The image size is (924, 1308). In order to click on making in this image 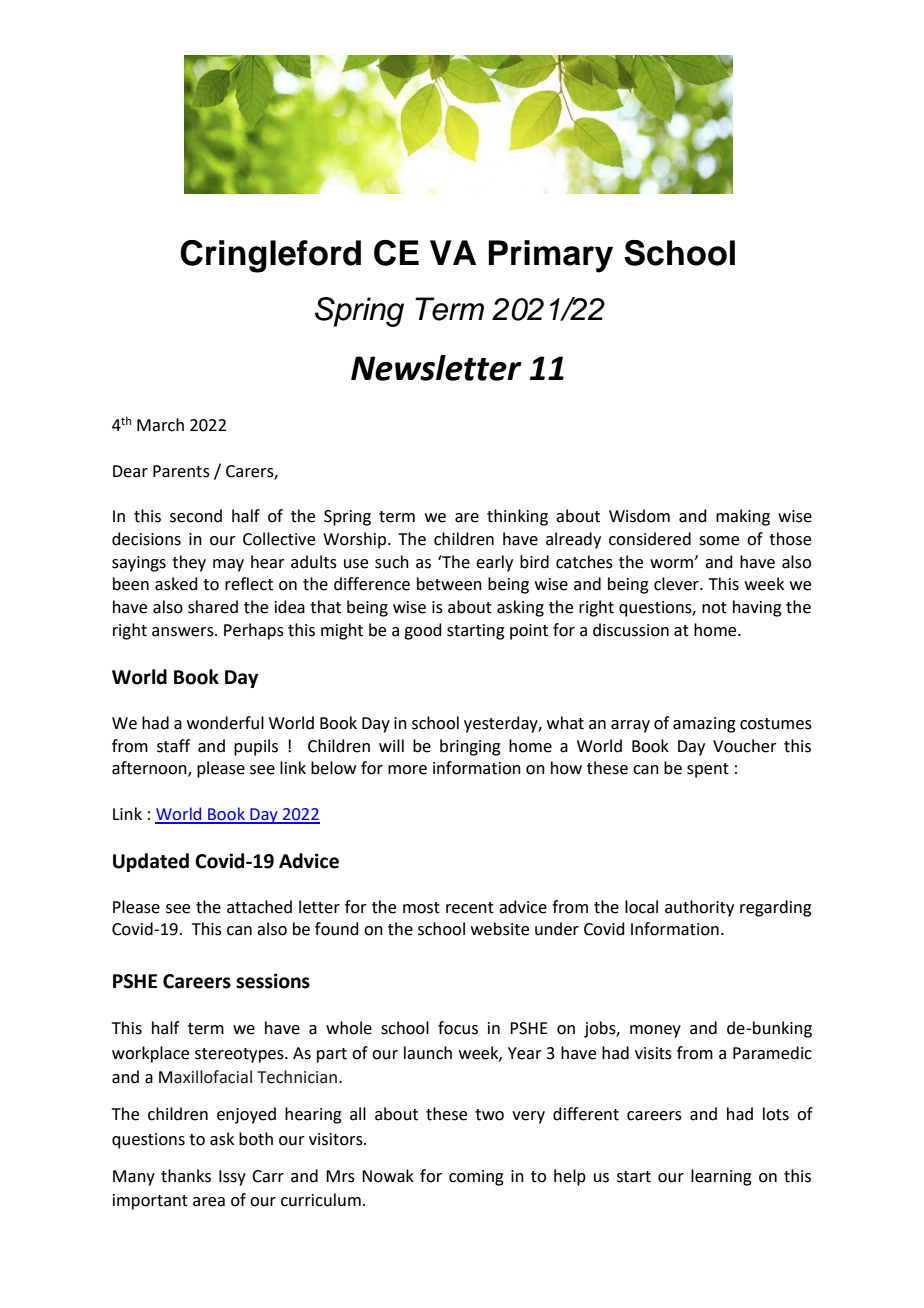, I will do `click(743, 517)`.
